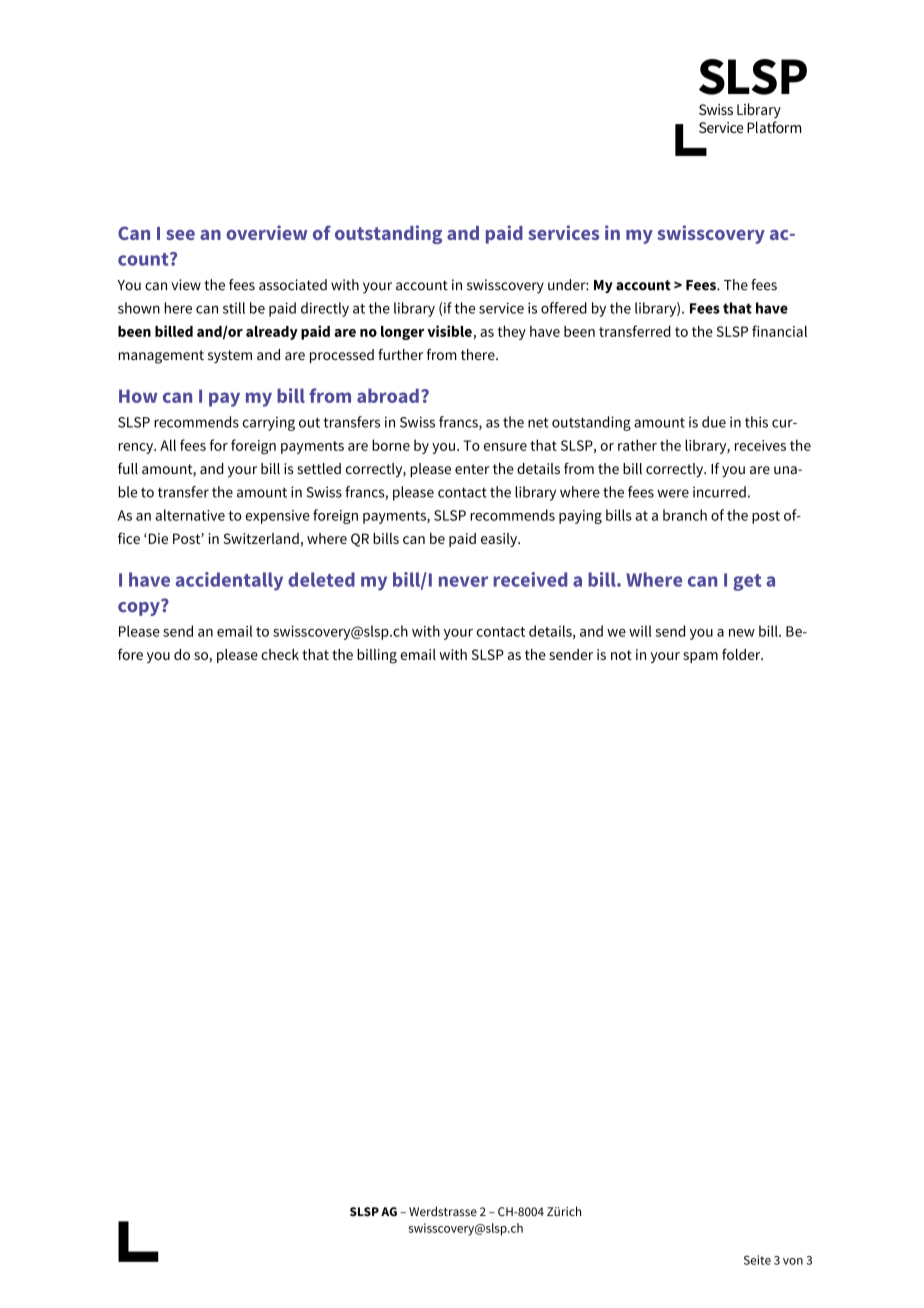 This document has height=1308, width=924. I want to click on will, so click(640, 631).
